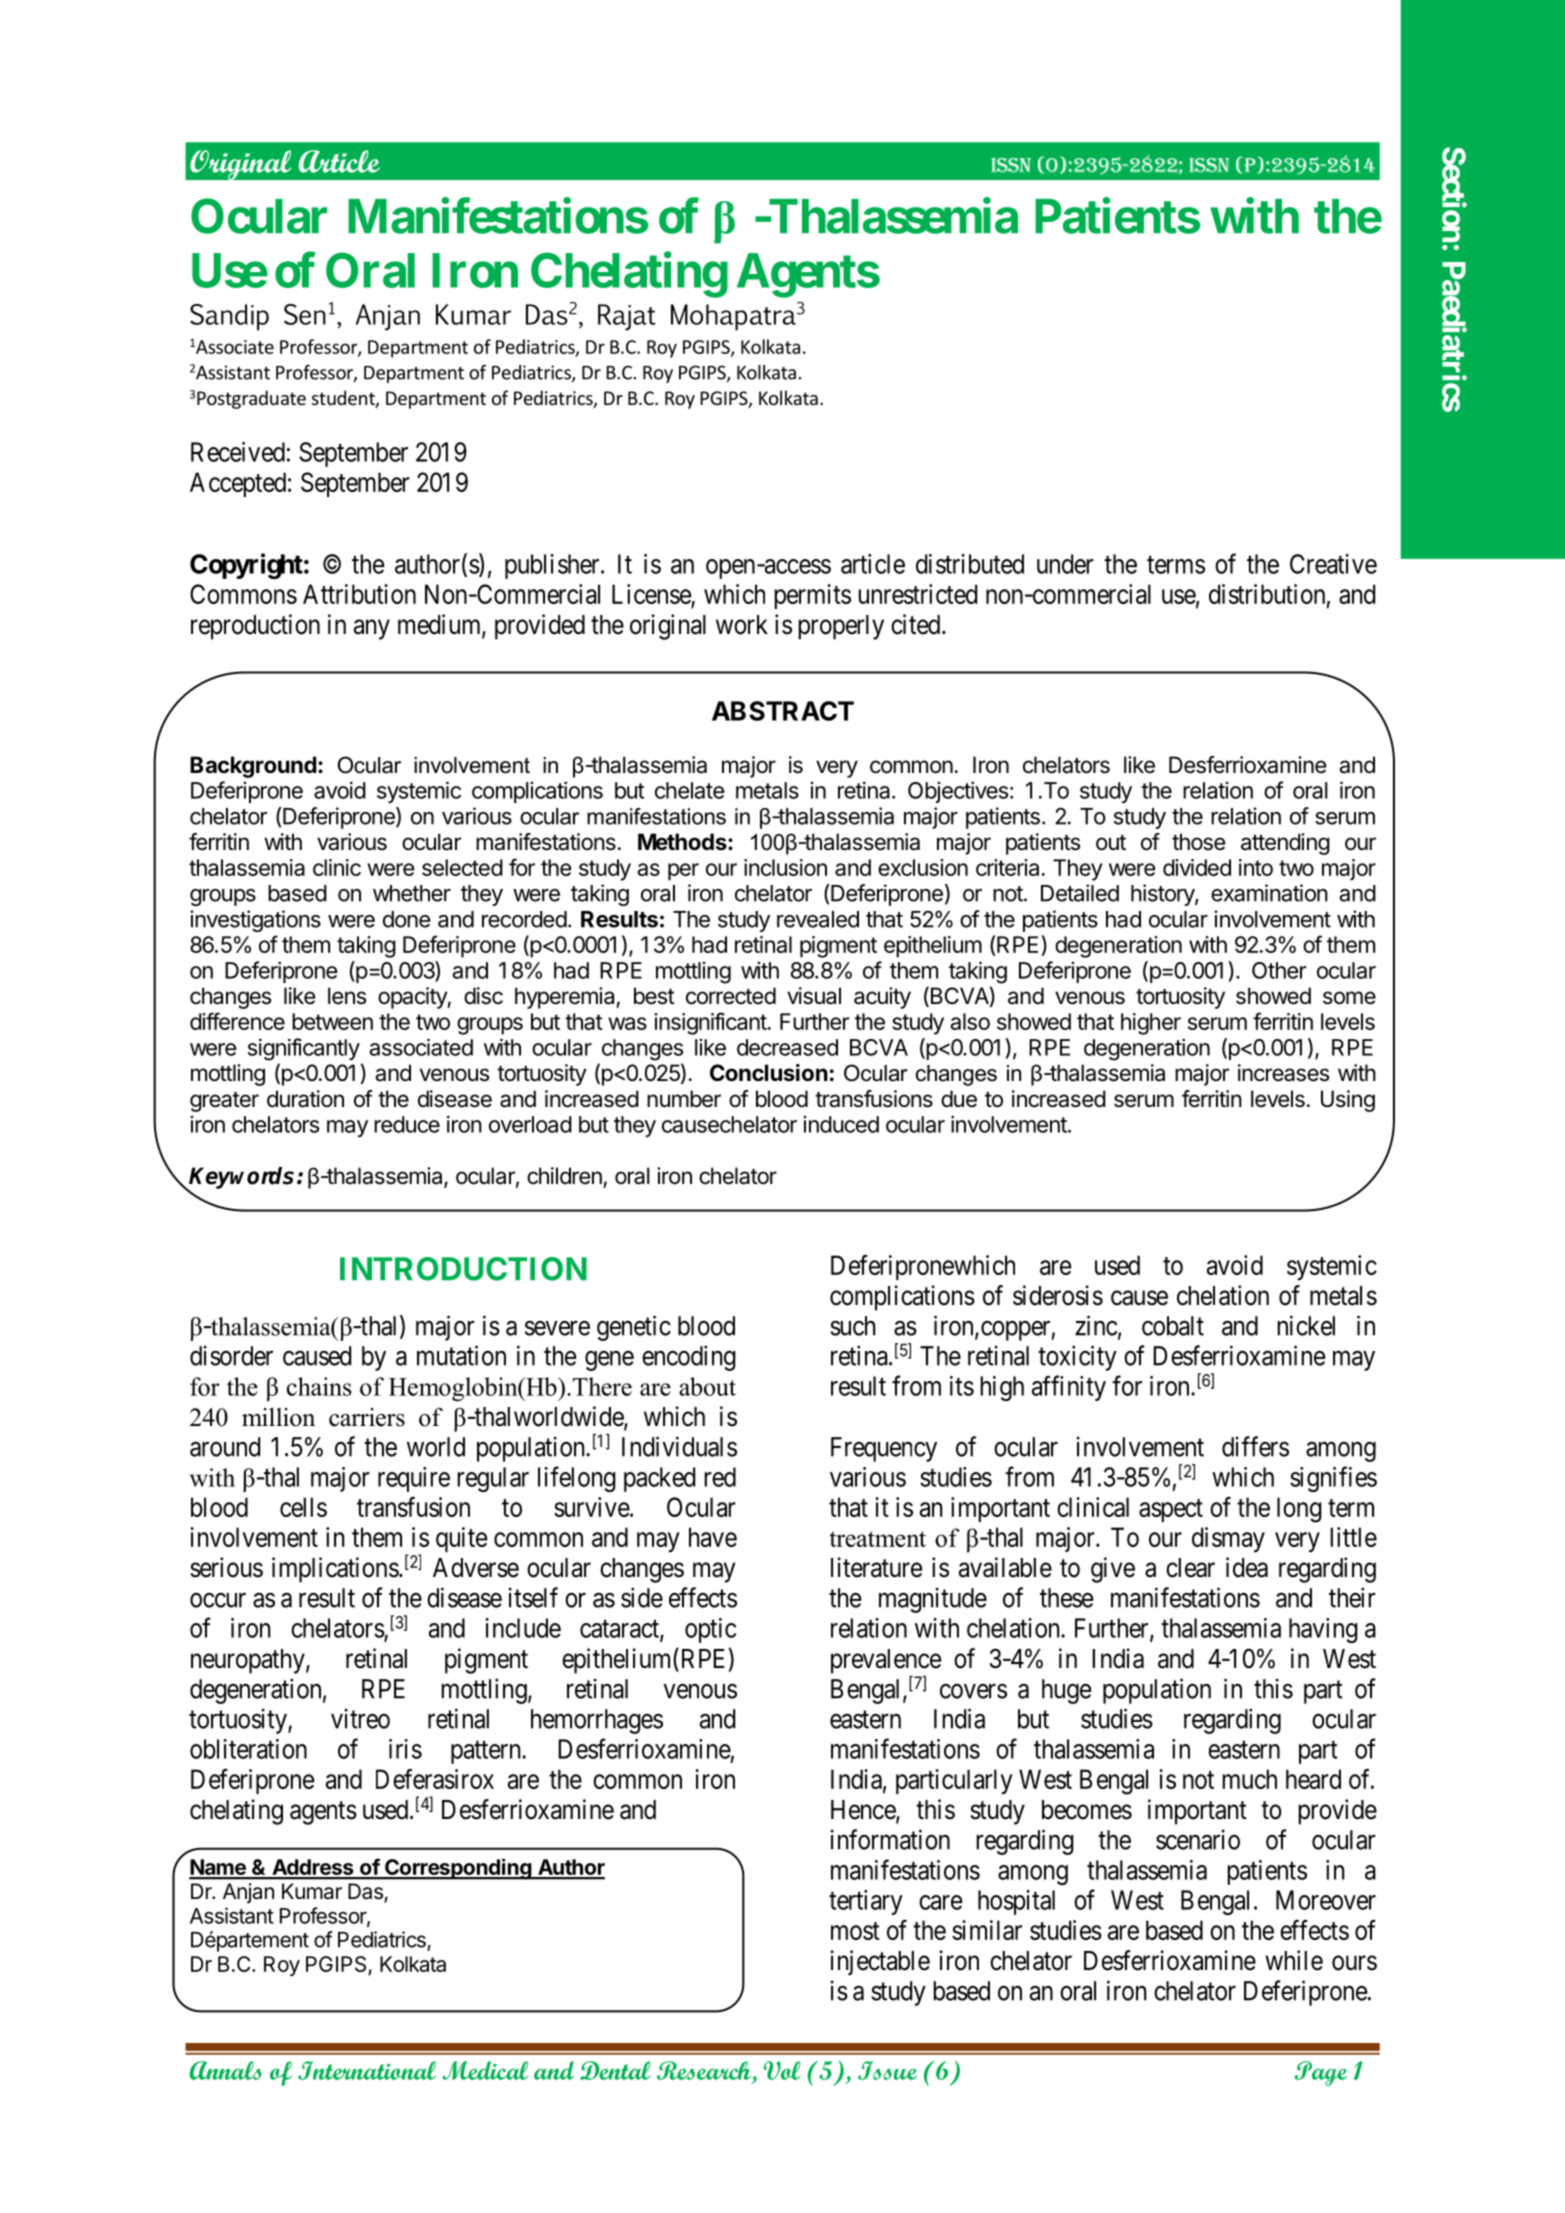 This image has width=1565, height=2213. What do you see at coordinates (406, 919) in the image?
I see `done` at bounding box center [406, 919].
